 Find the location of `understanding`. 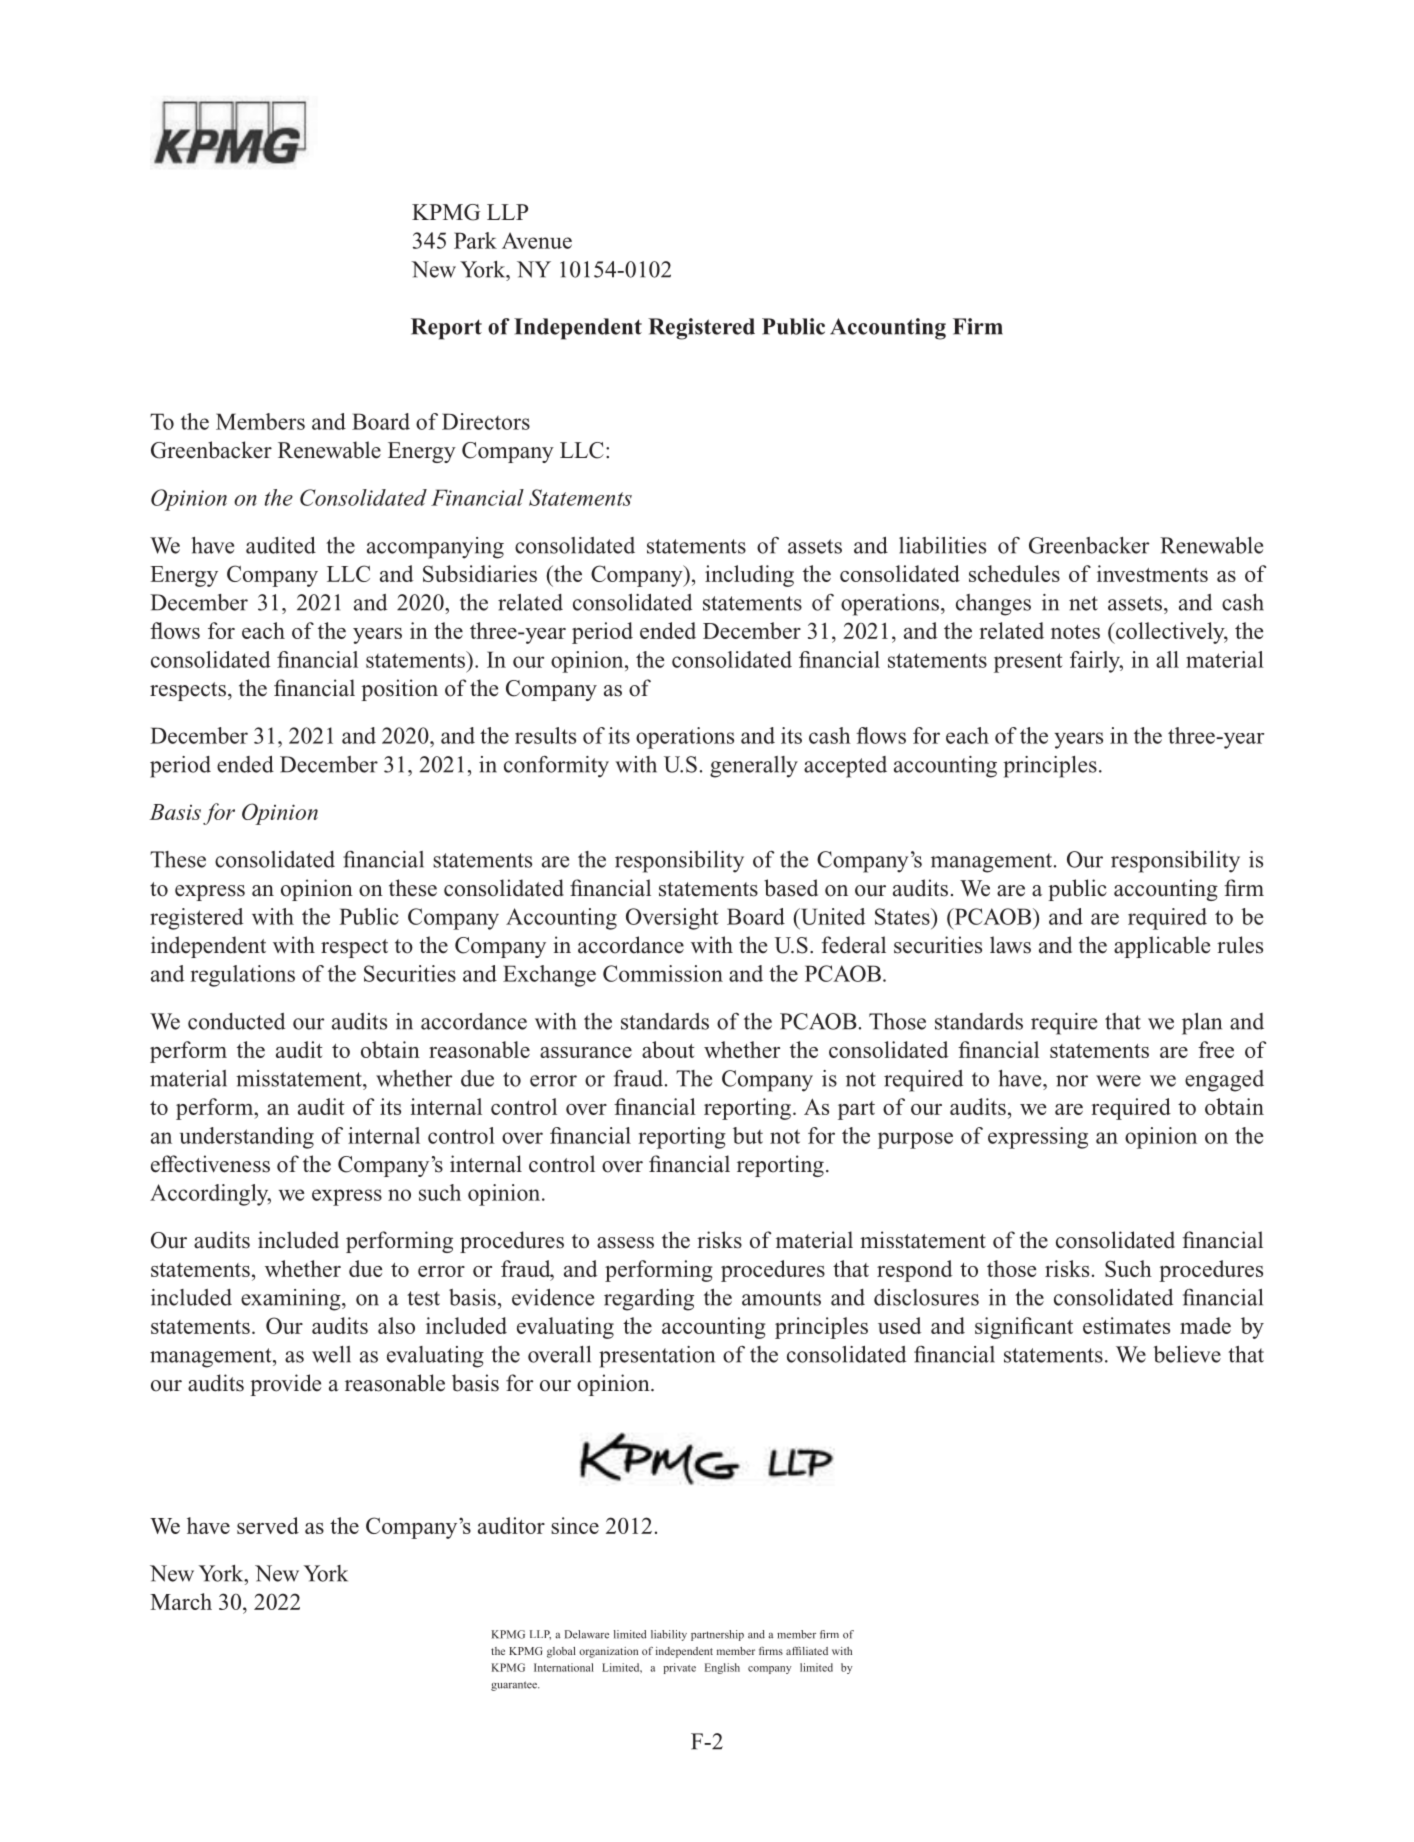

understanding is located at coordinates (246, 1138).
